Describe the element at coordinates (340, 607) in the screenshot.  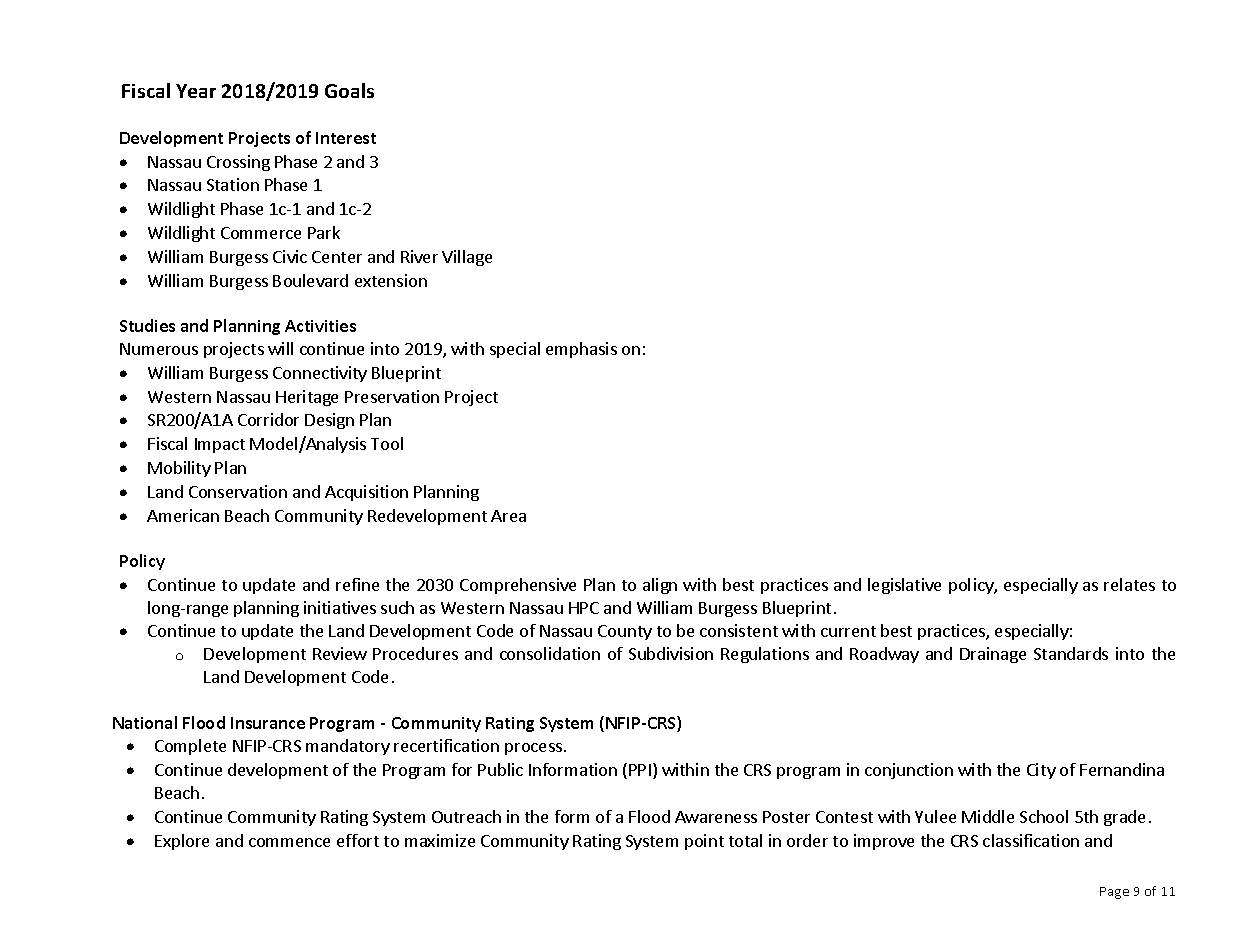
I see `initiatives` at that location.
